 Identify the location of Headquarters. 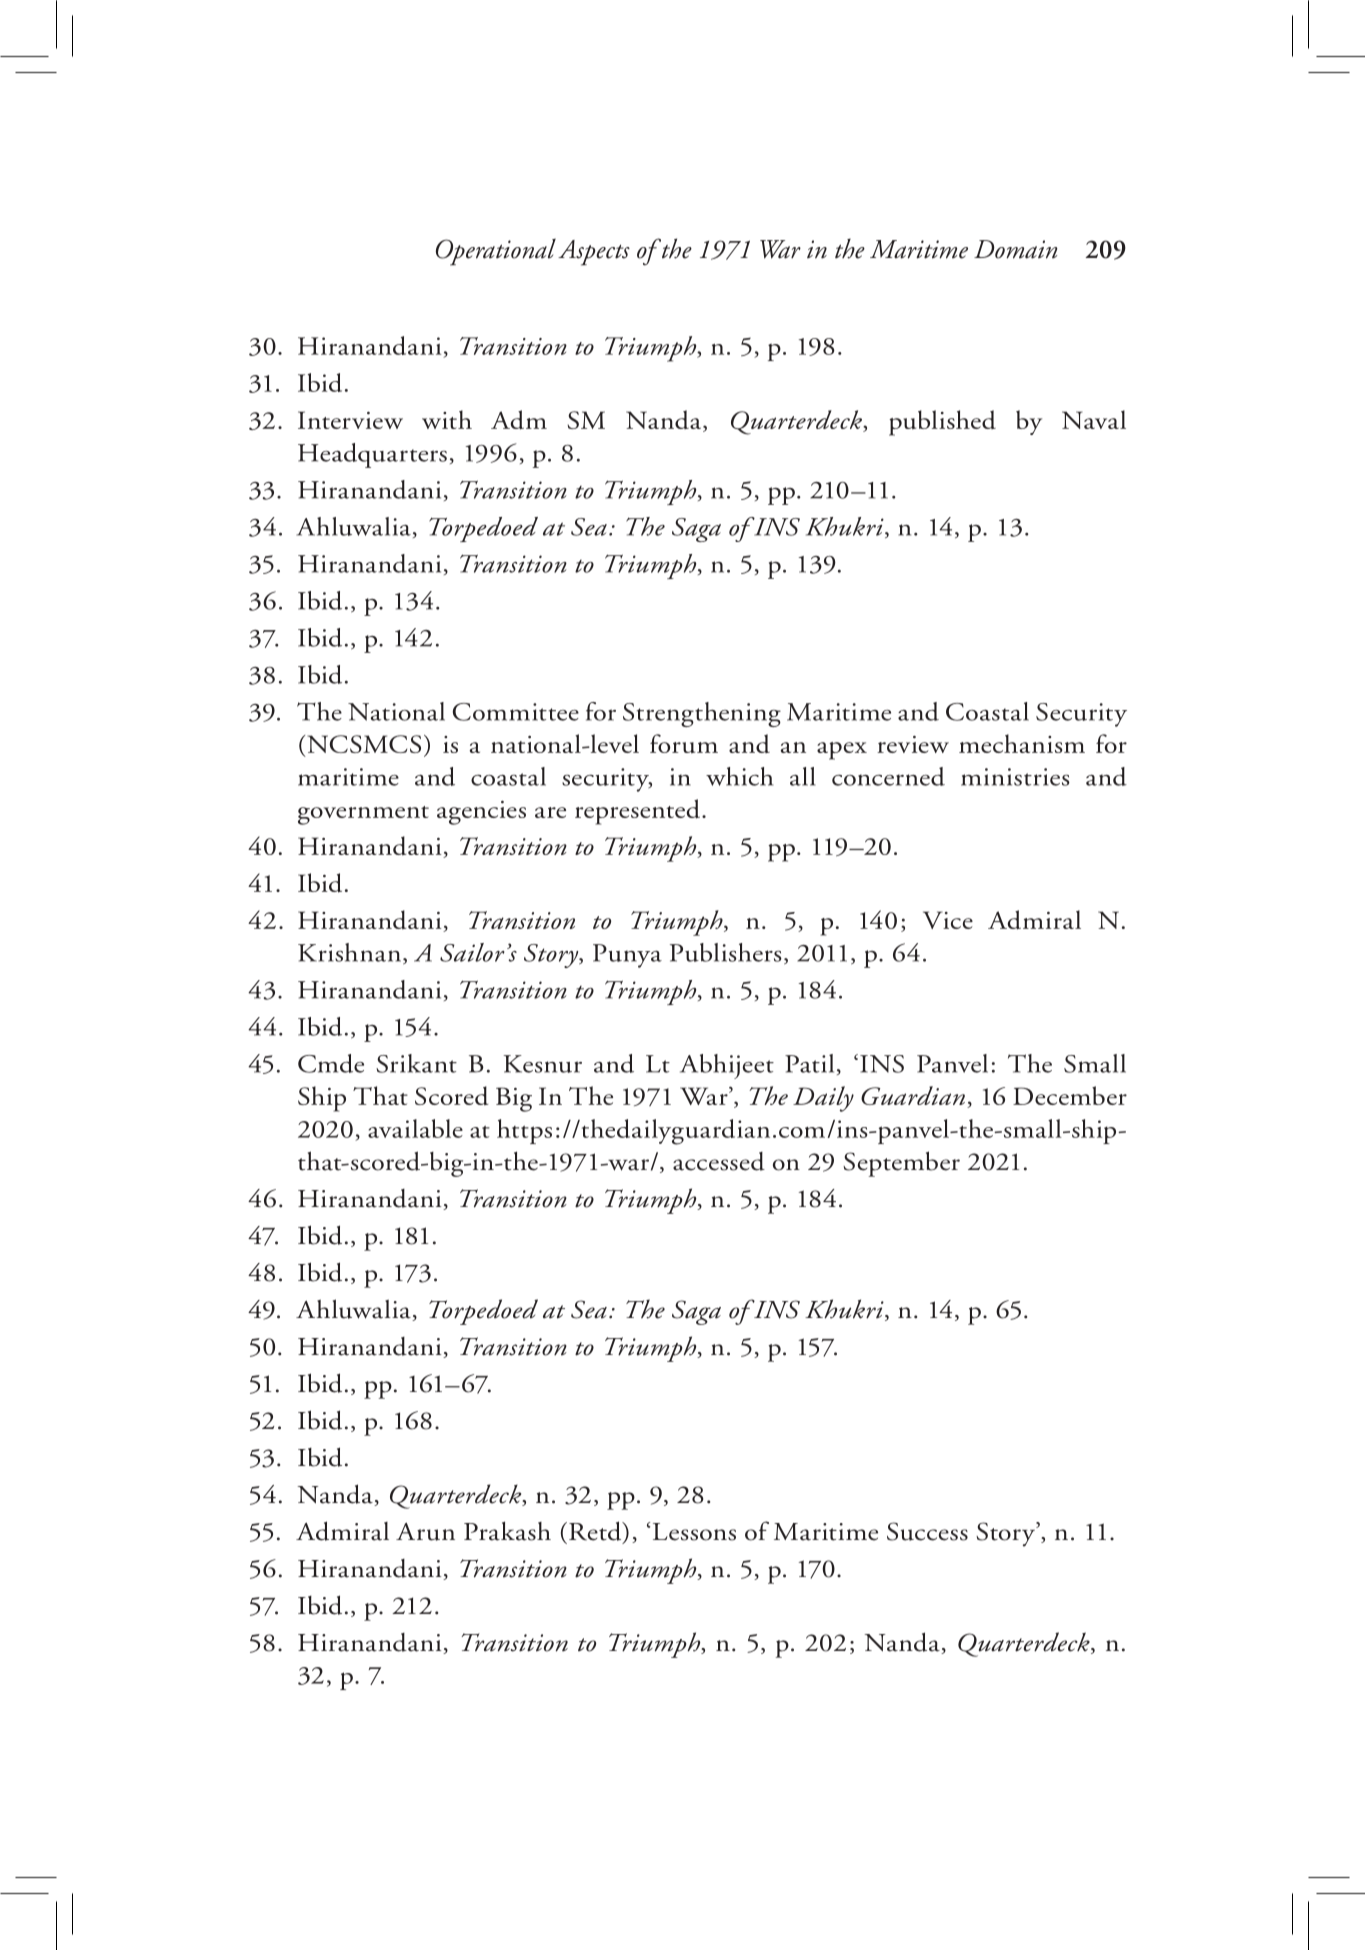
(372, 455).
